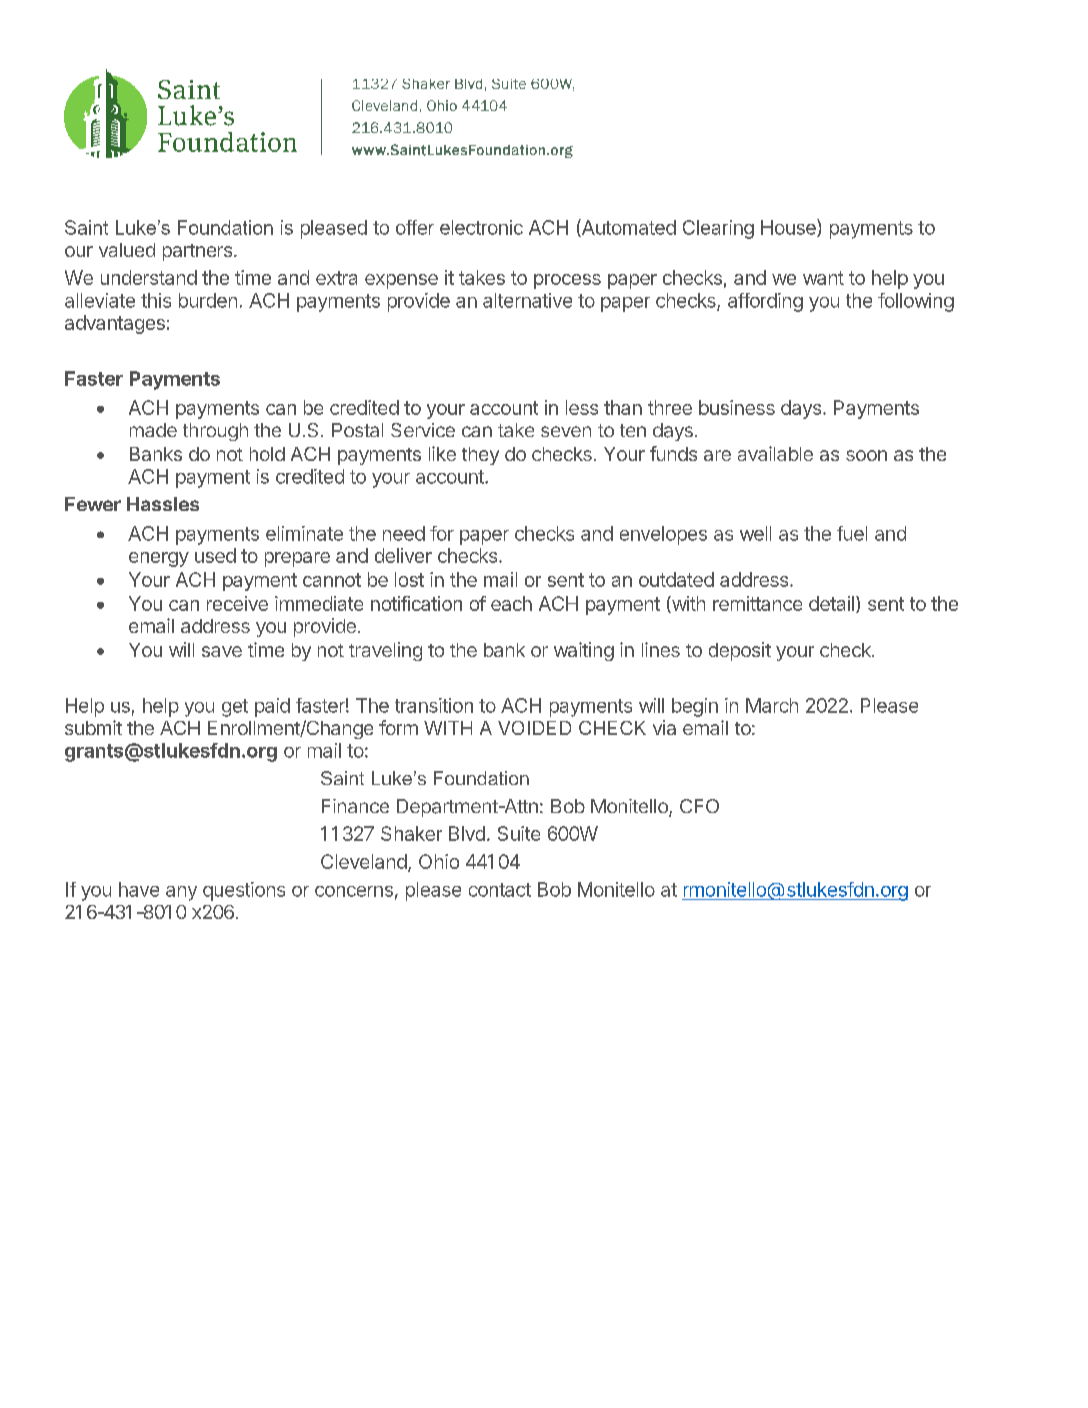  Describe the element at coordinates (215, 432) in the screenshot. I see `through` at that location.
